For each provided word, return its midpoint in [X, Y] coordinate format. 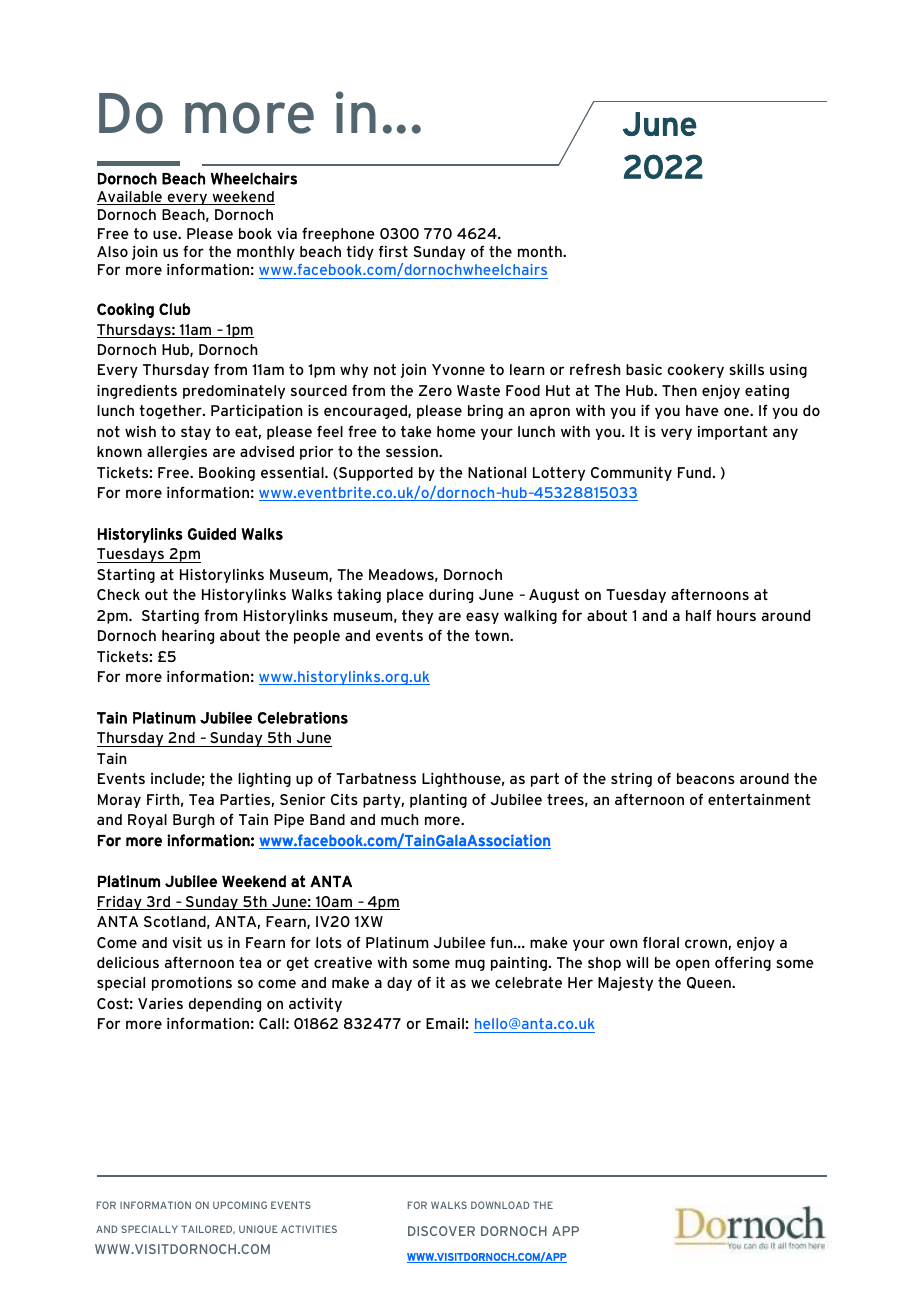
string [631, 780]
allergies [177, 453]
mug [470, 965]
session [413, 451]
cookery [696, 371]
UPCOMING [240, 1205]
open [693, 965]
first [393, 251]
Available [130, 198]
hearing [188, 637]
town [493, 635]
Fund [694, 472]
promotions [192, 984]
